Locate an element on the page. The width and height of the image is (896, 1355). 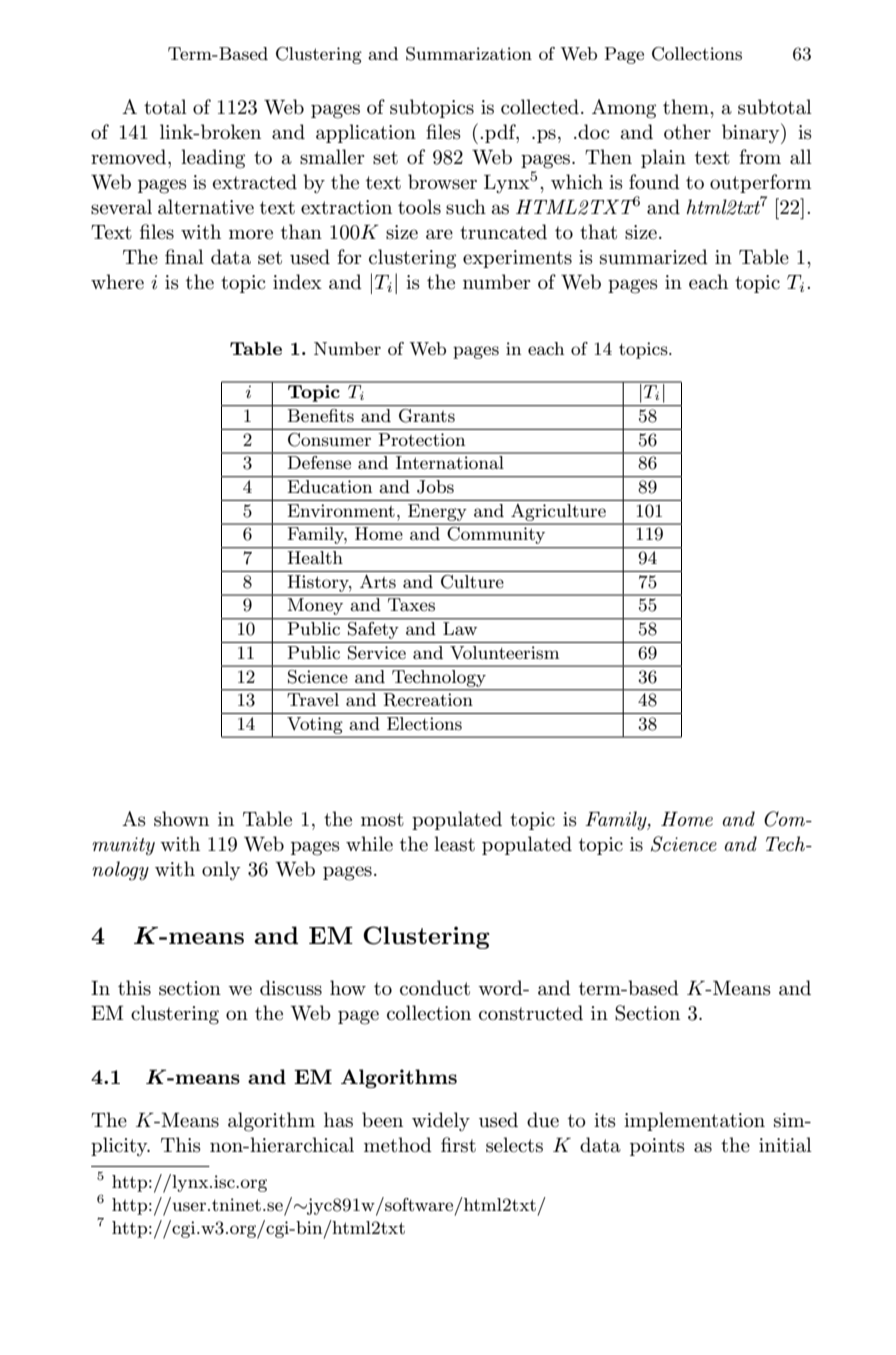
Health is located at coordinates (315, 557).
